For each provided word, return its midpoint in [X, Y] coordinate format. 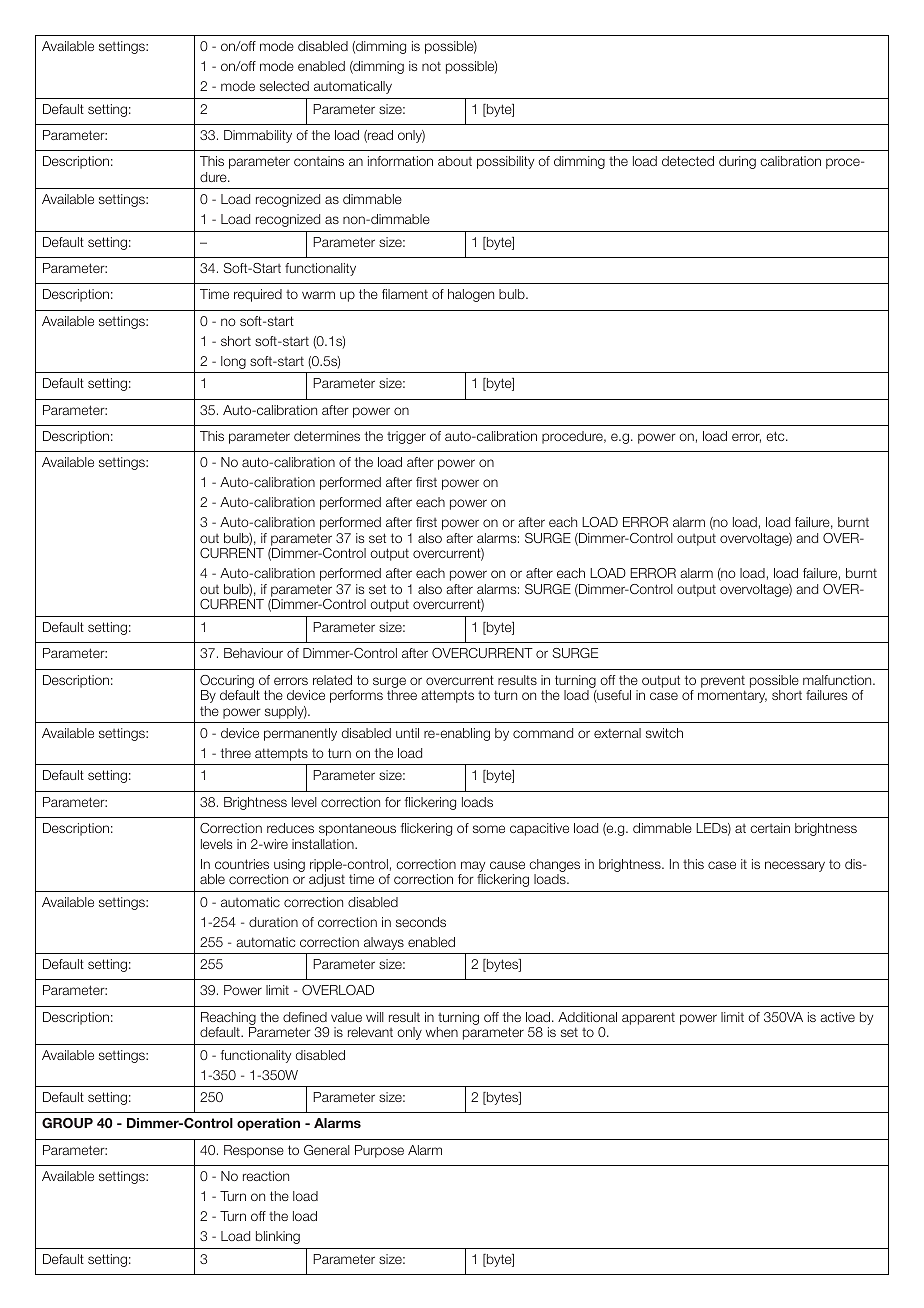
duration [273, 922]
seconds [421, 922]
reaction [266, 1176]
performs [356, 696]
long [233, 362]
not [431, 66]
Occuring [227, 681]
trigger [406, 437]
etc [776, 436]
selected [284, 86]
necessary [795, 866]
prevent [723, 681]
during [737, 162]
